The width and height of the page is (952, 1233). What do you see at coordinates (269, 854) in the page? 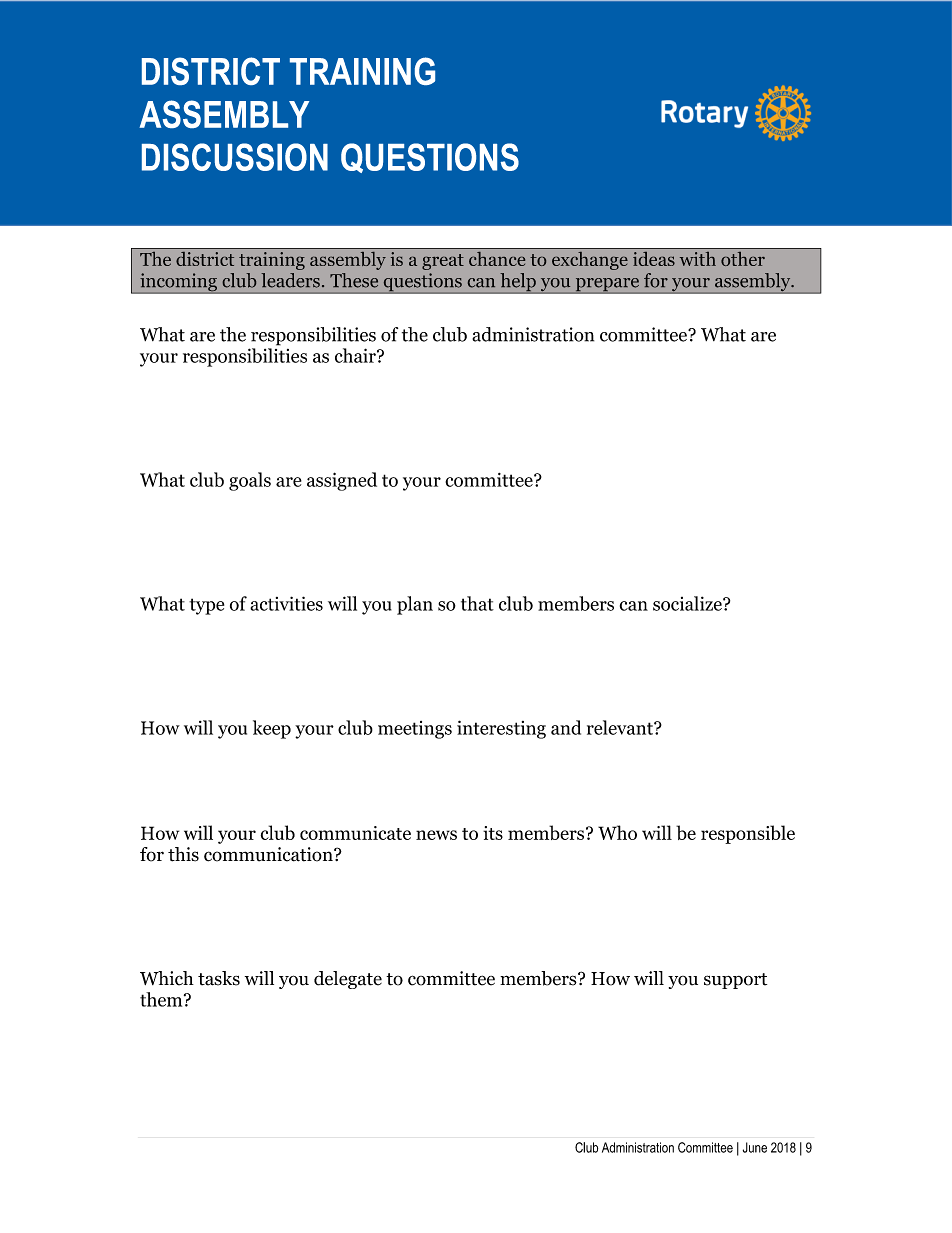
I see `communication` at bounding box center [269, 854].
